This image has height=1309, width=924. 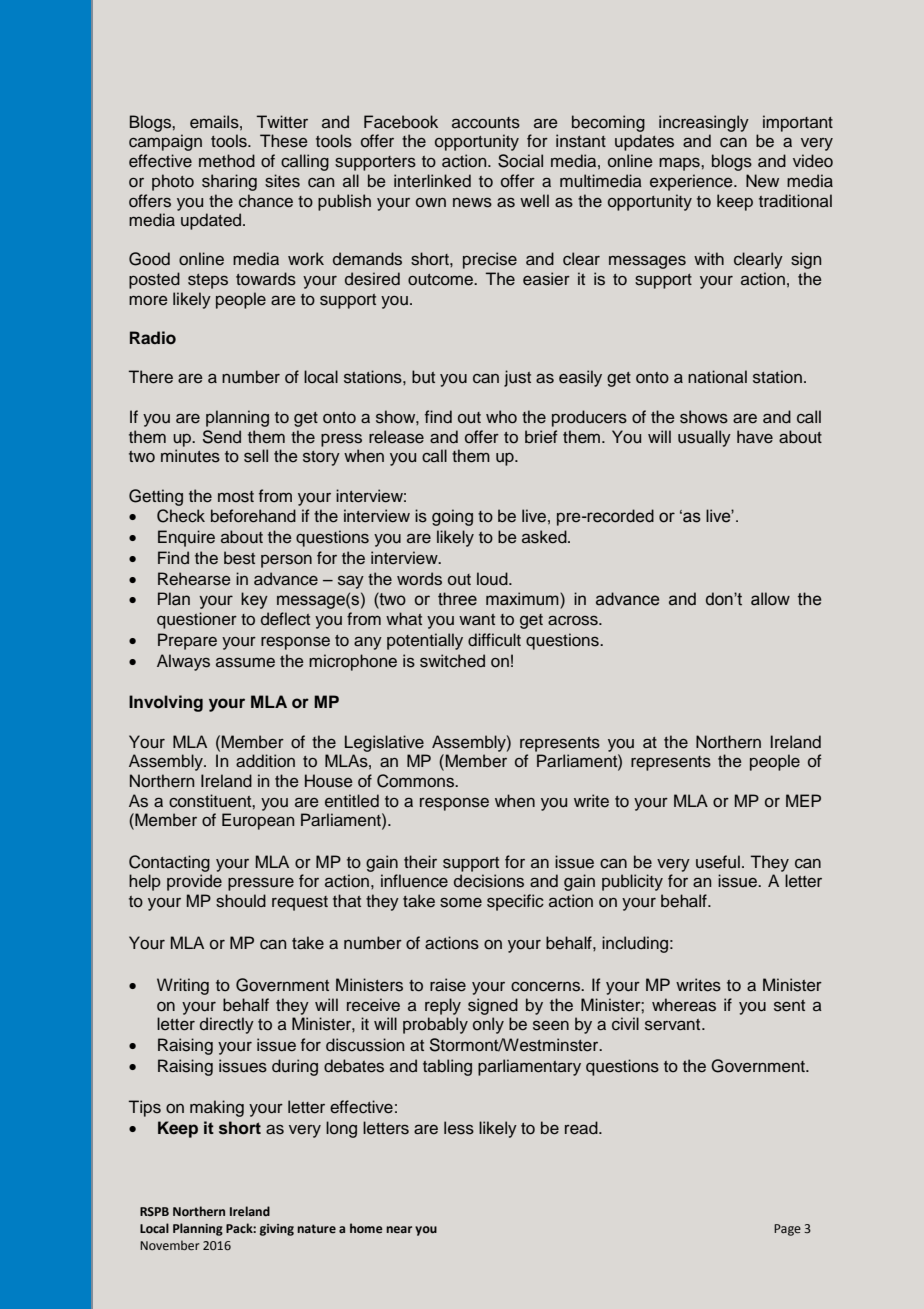 I want to click on most, so click(x=236, y=497).
